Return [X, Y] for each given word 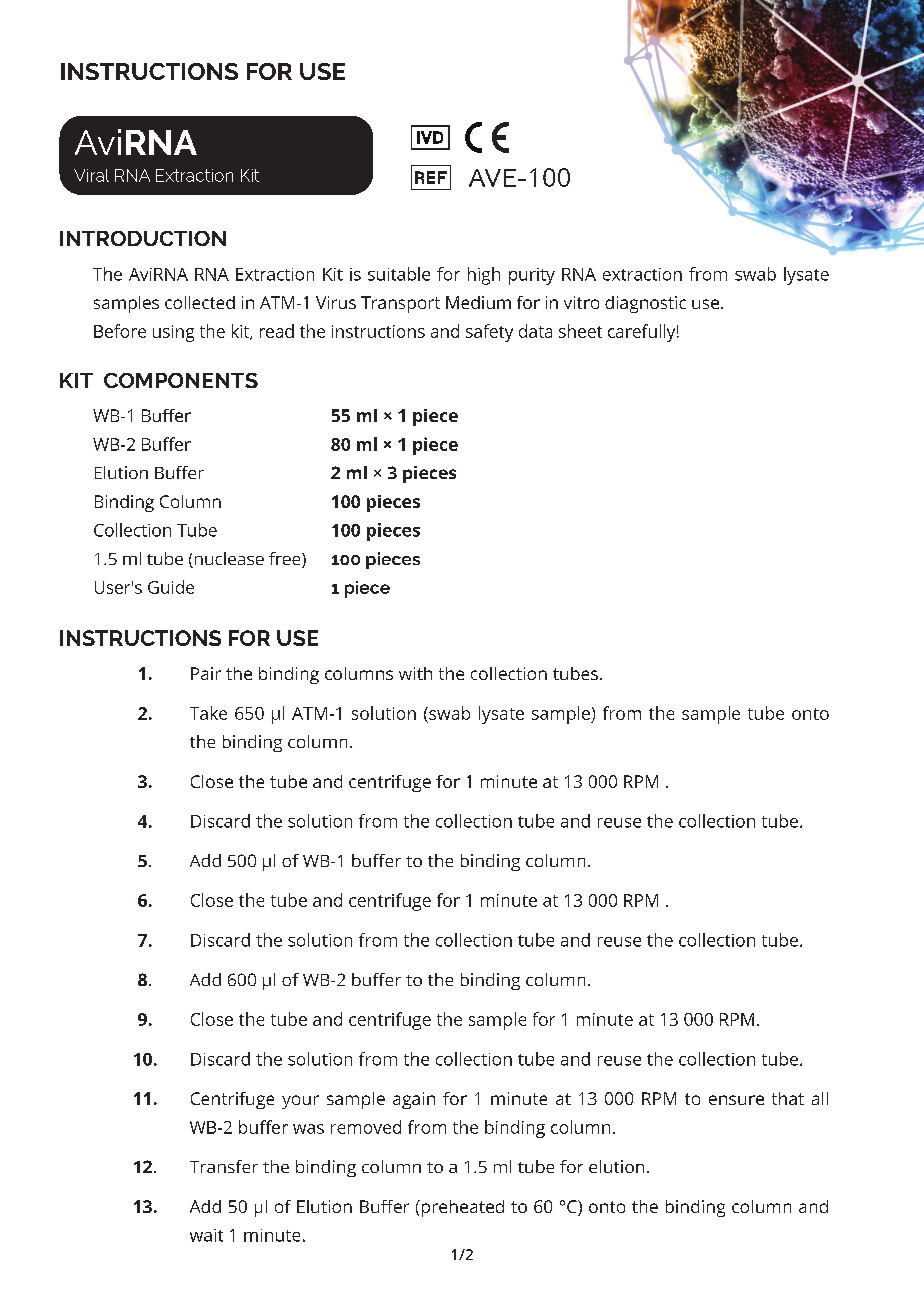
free [286, 560]
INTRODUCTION [143, 238]
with [415, 673]
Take [208, 713]
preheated [461, 1208]
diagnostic [645, 304]
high [484, 276]
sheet [580, 331]
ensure [736, 1100]
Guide [171, 587]
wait [206, 1235]
